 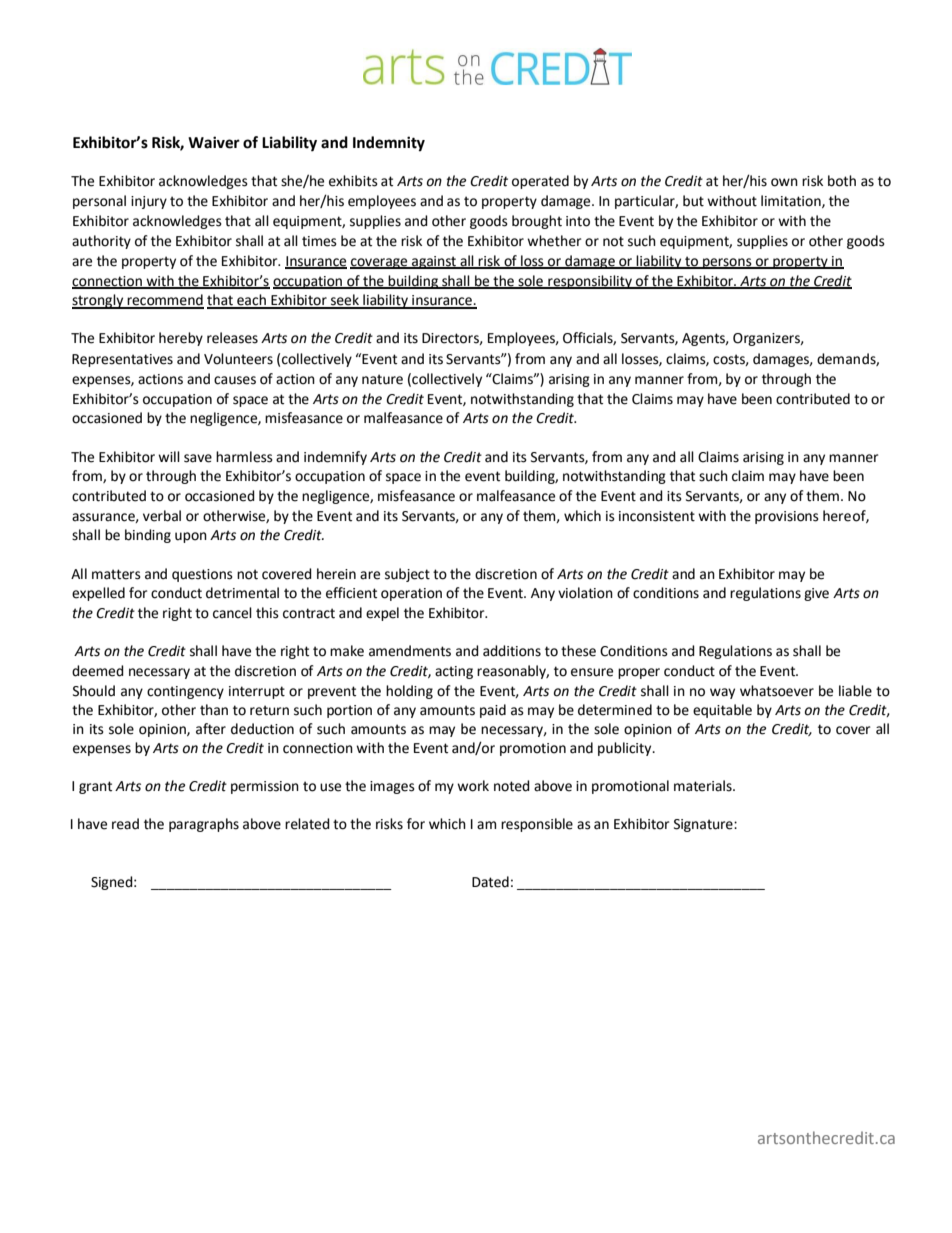 What do you see at coordinates (454, 672) in the page?
I see `acting` at bounding box center [454, 672].
